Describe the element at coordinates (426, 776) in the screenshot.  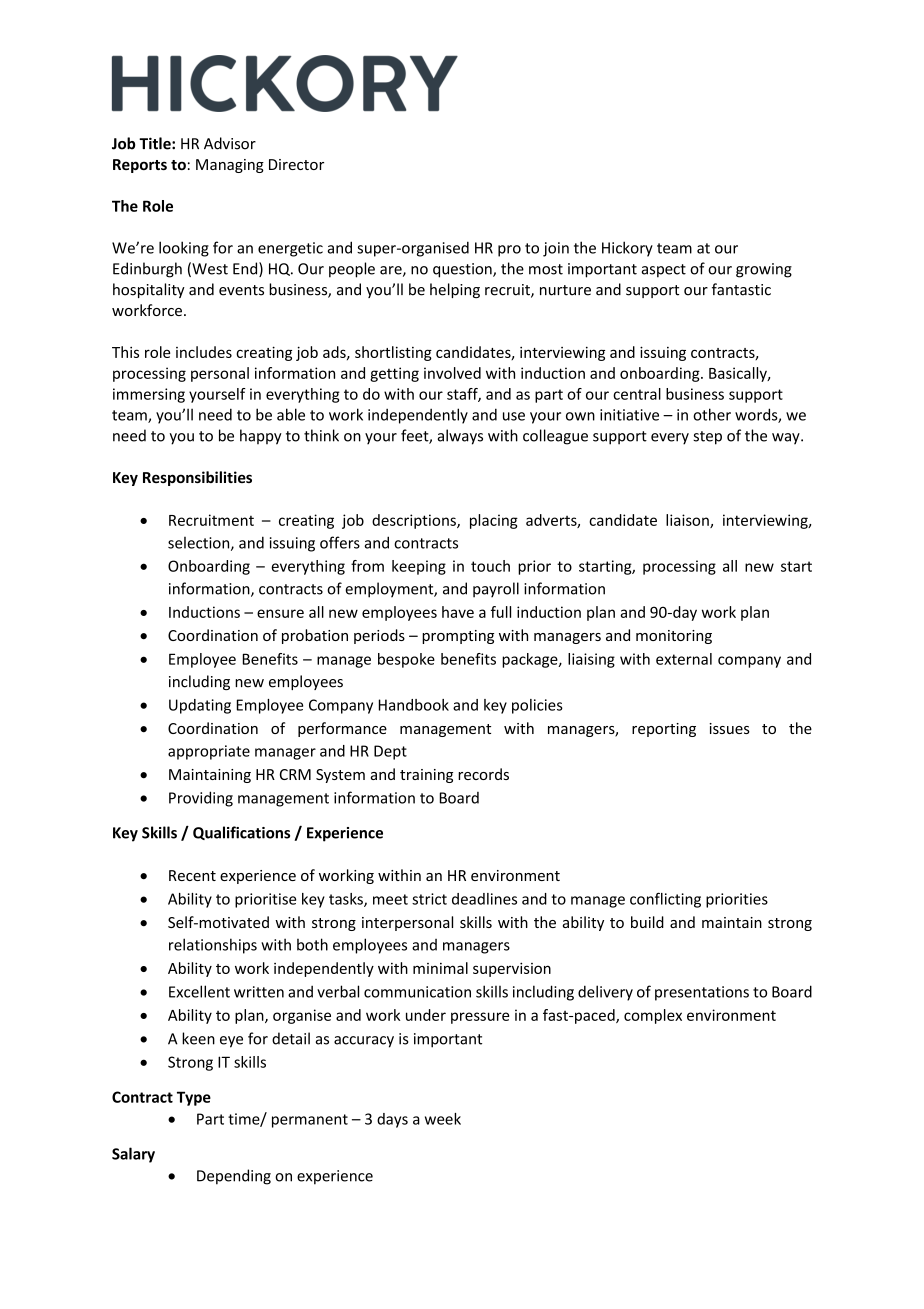
I see `training` at that location.
